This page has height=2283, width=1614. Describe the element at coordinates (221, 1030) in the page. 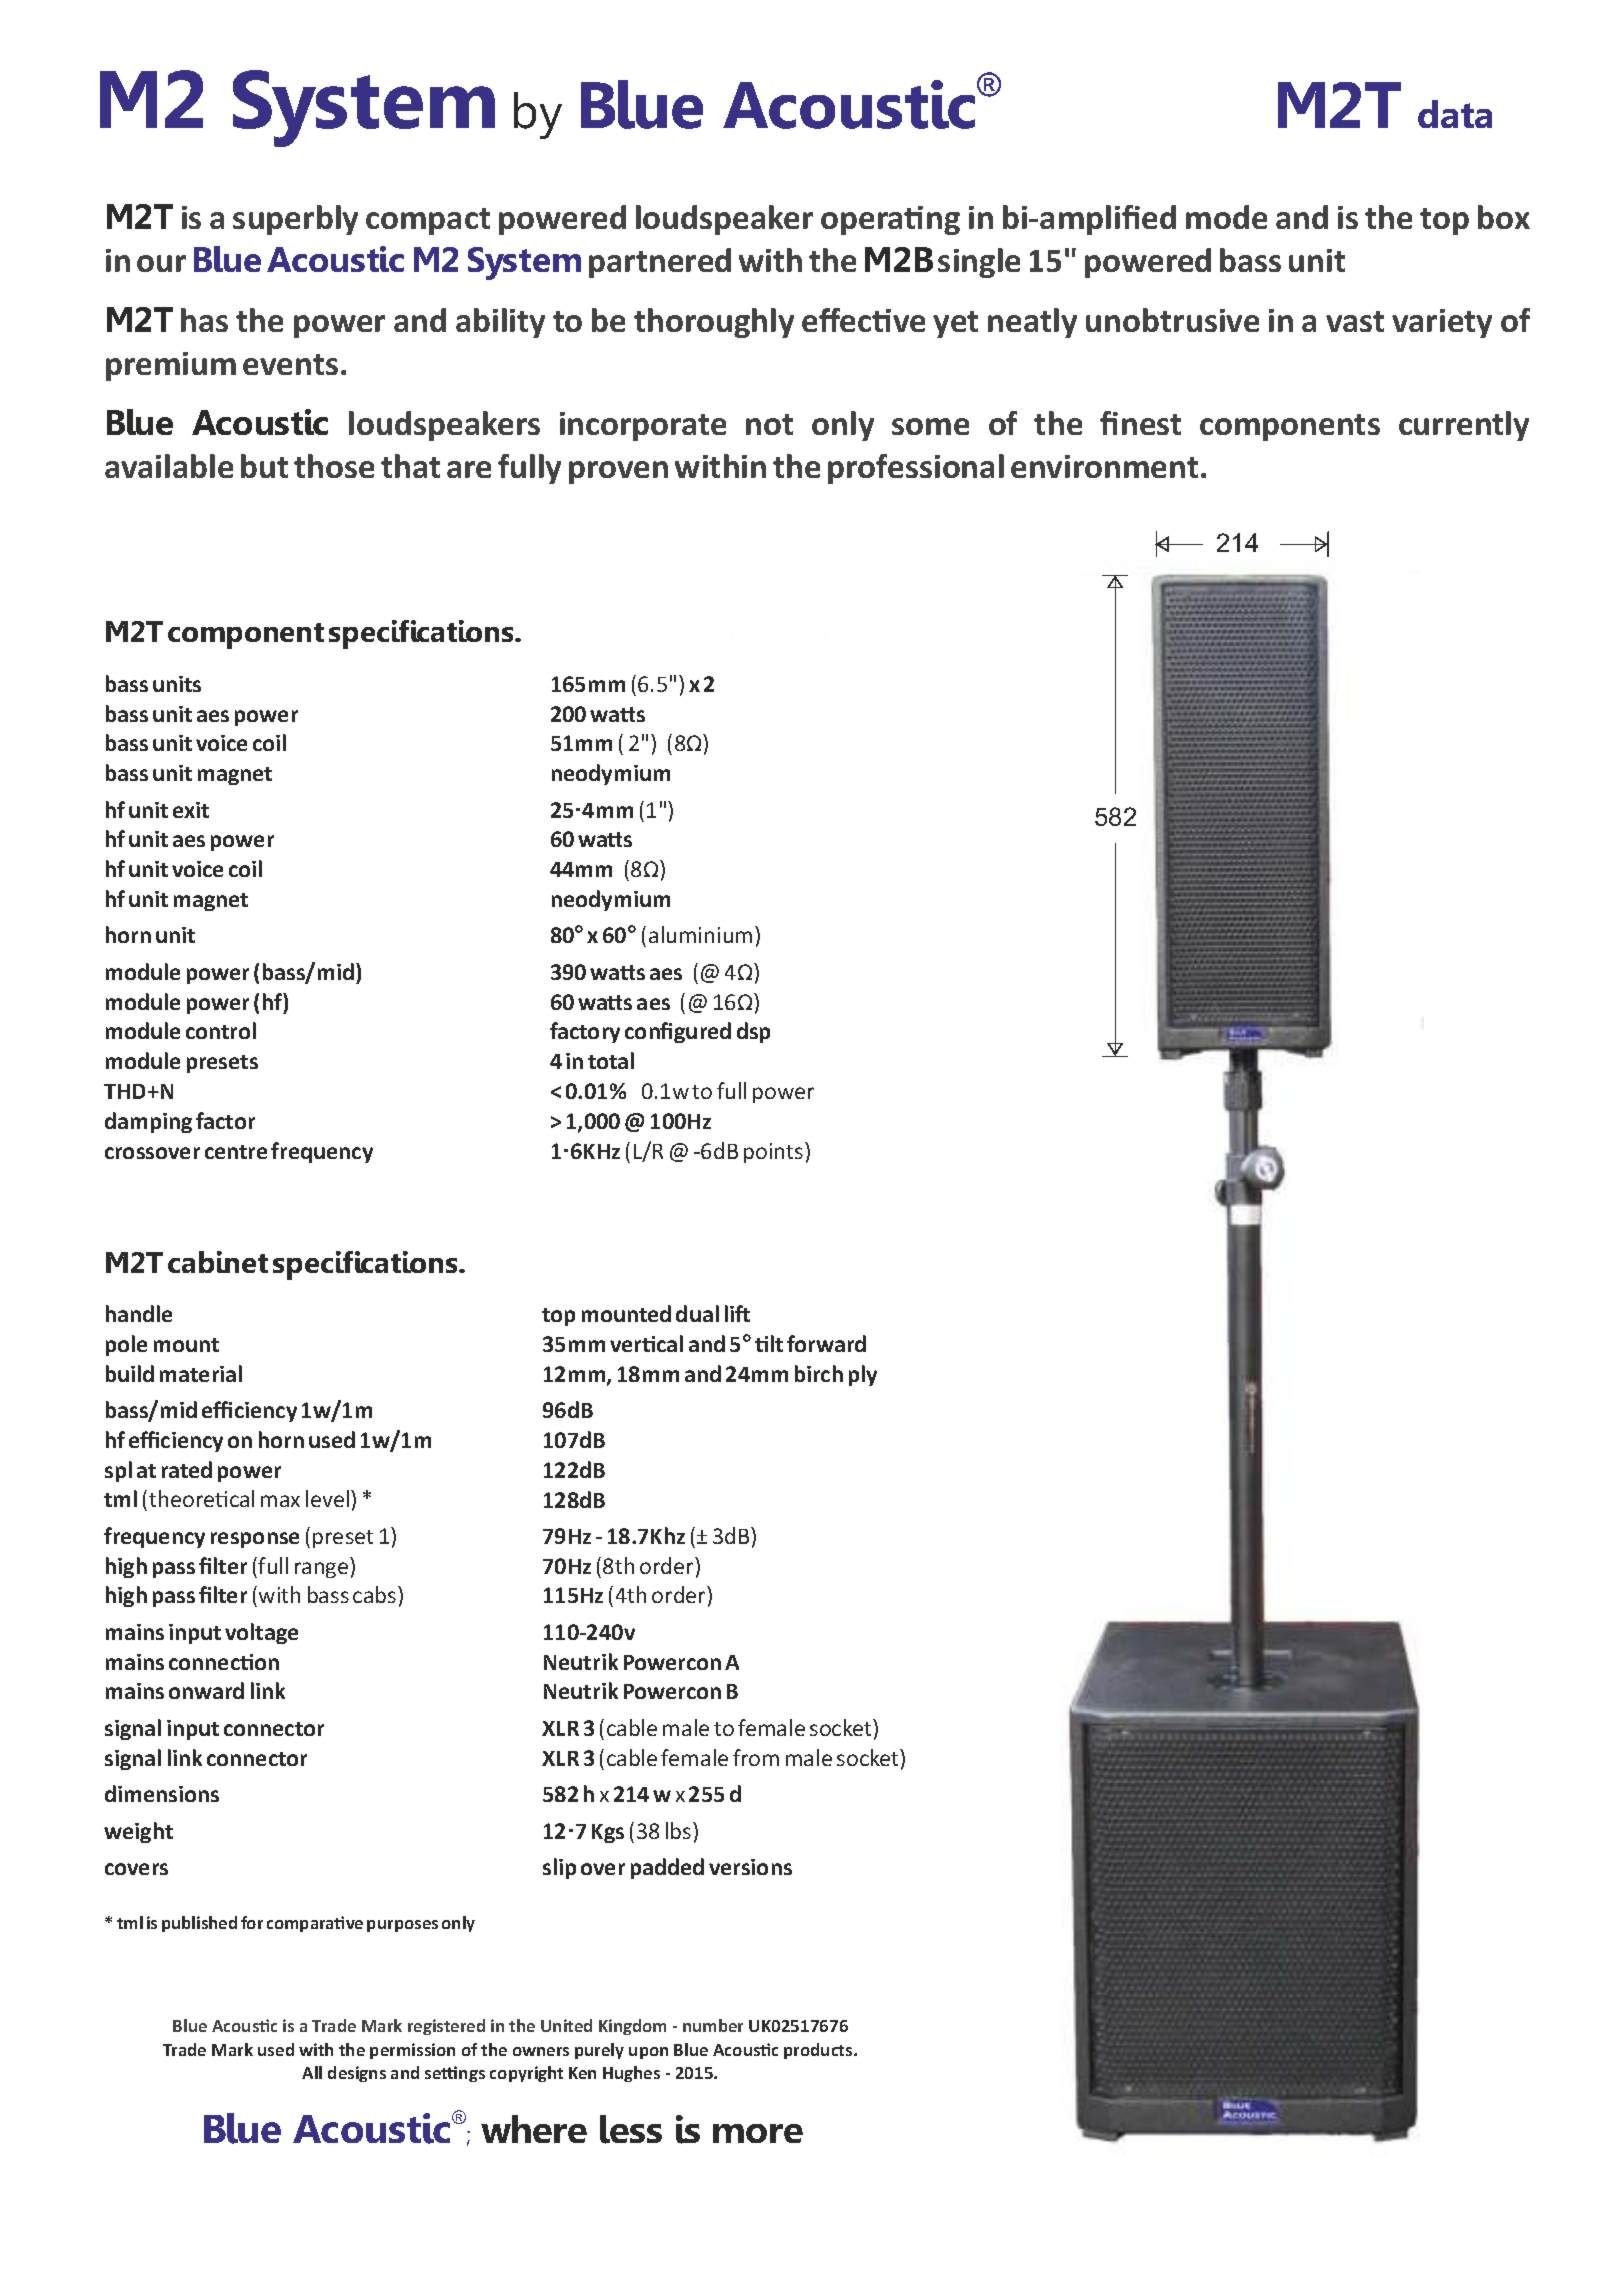

I see `control` at that location.
